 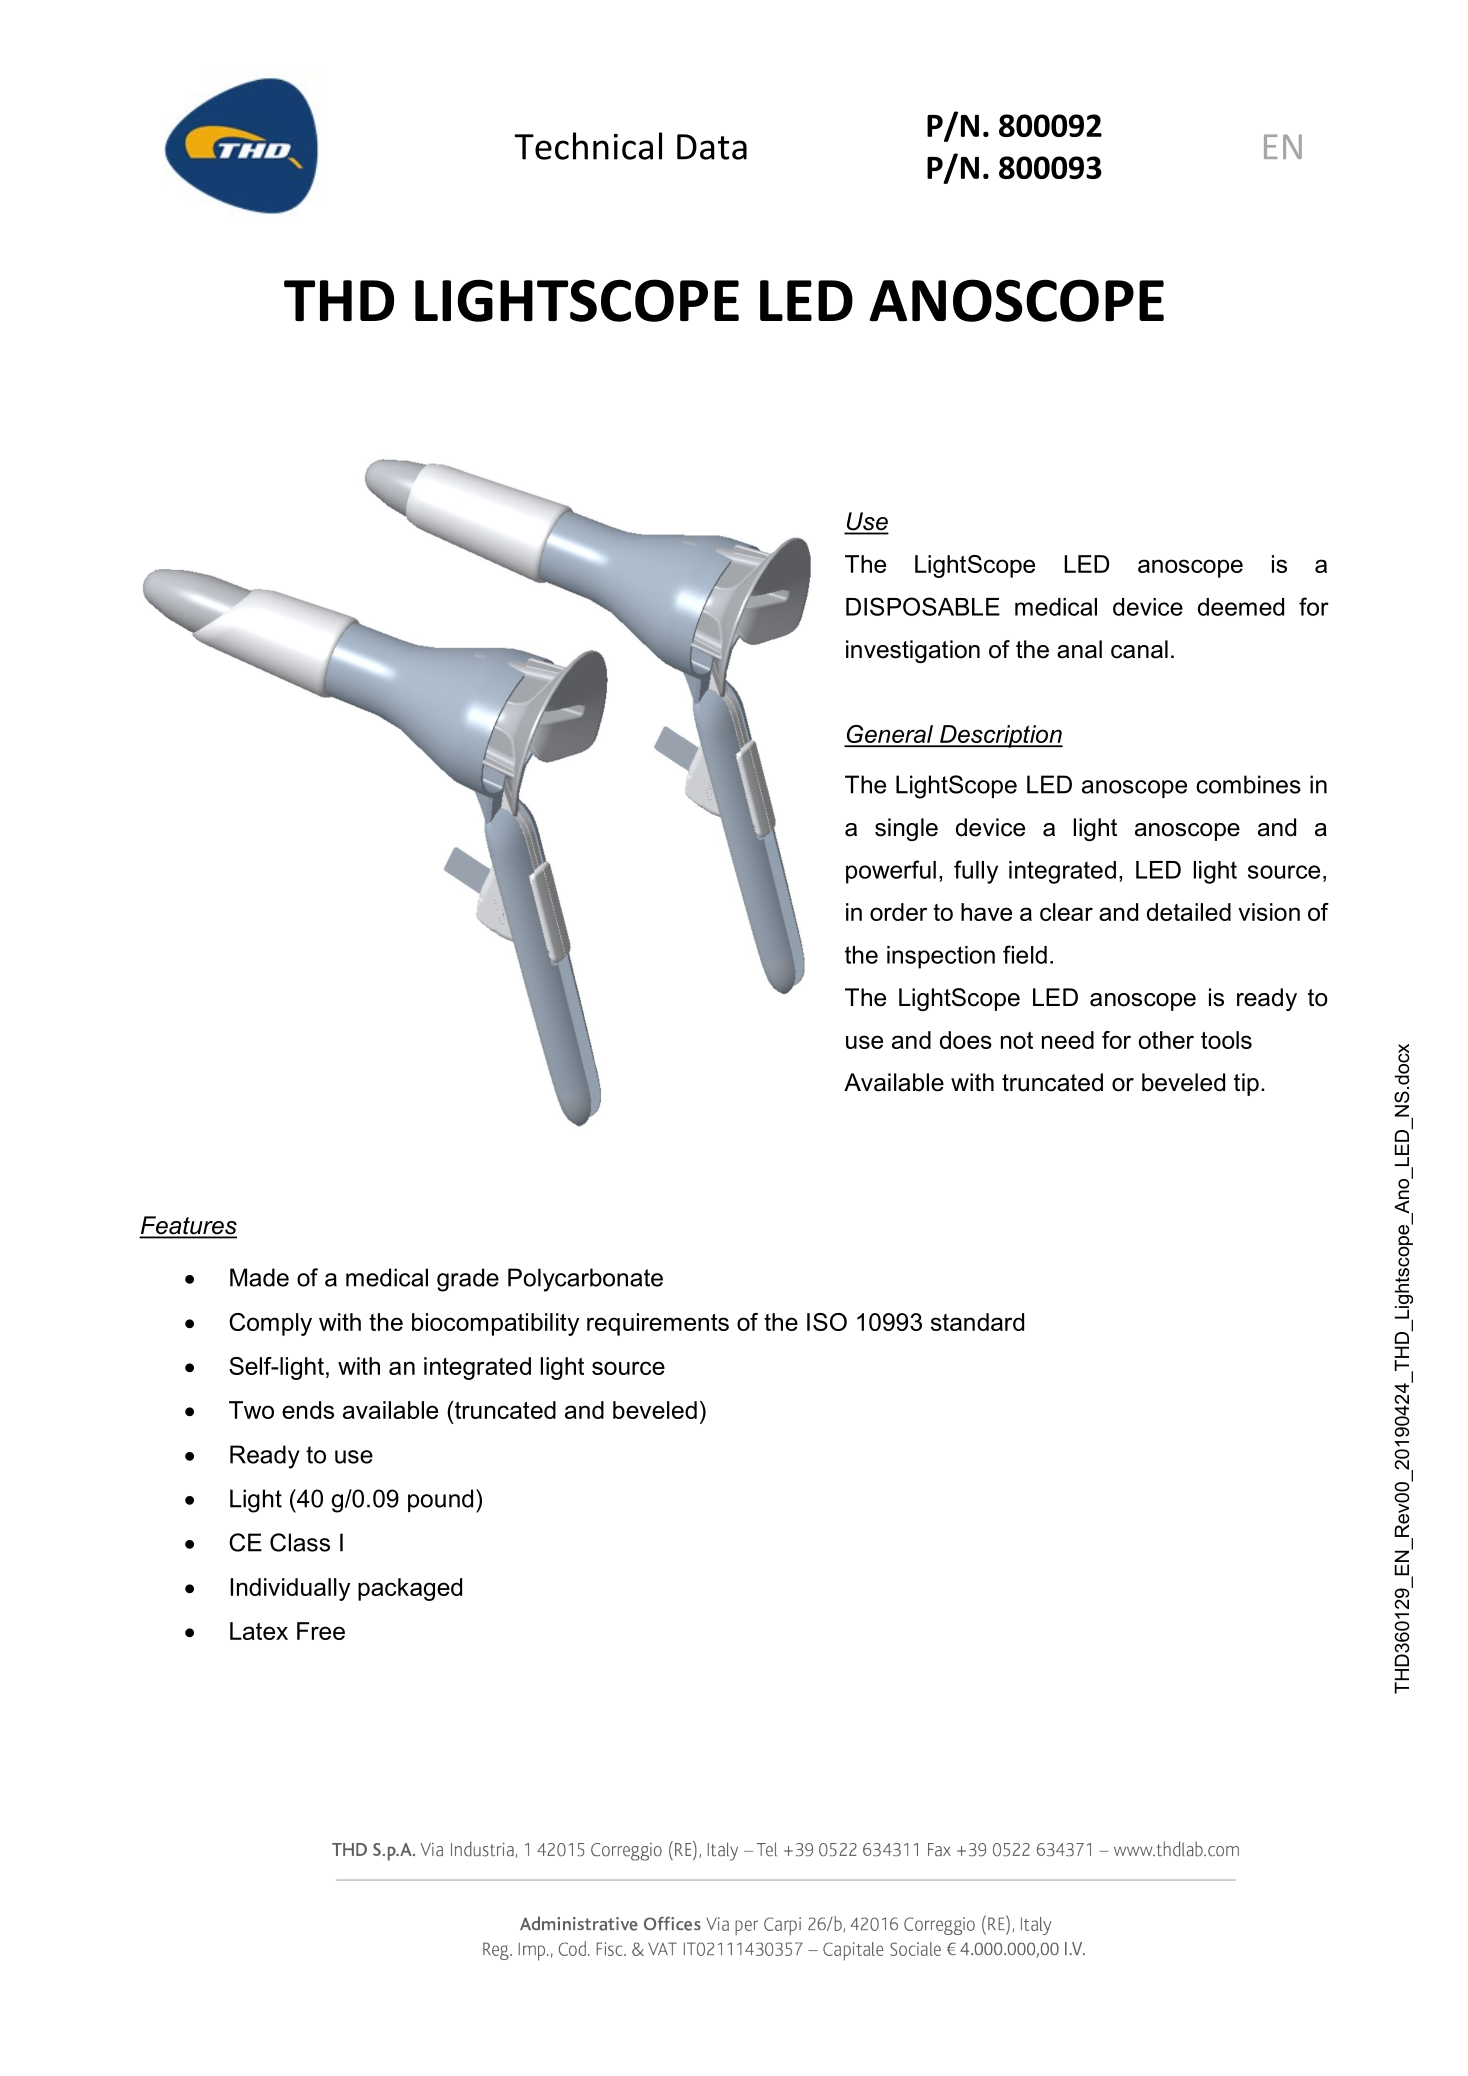 What do you see at coordinates (898, 912) in the page?
I see `order` at bounding box center [898, 912].
